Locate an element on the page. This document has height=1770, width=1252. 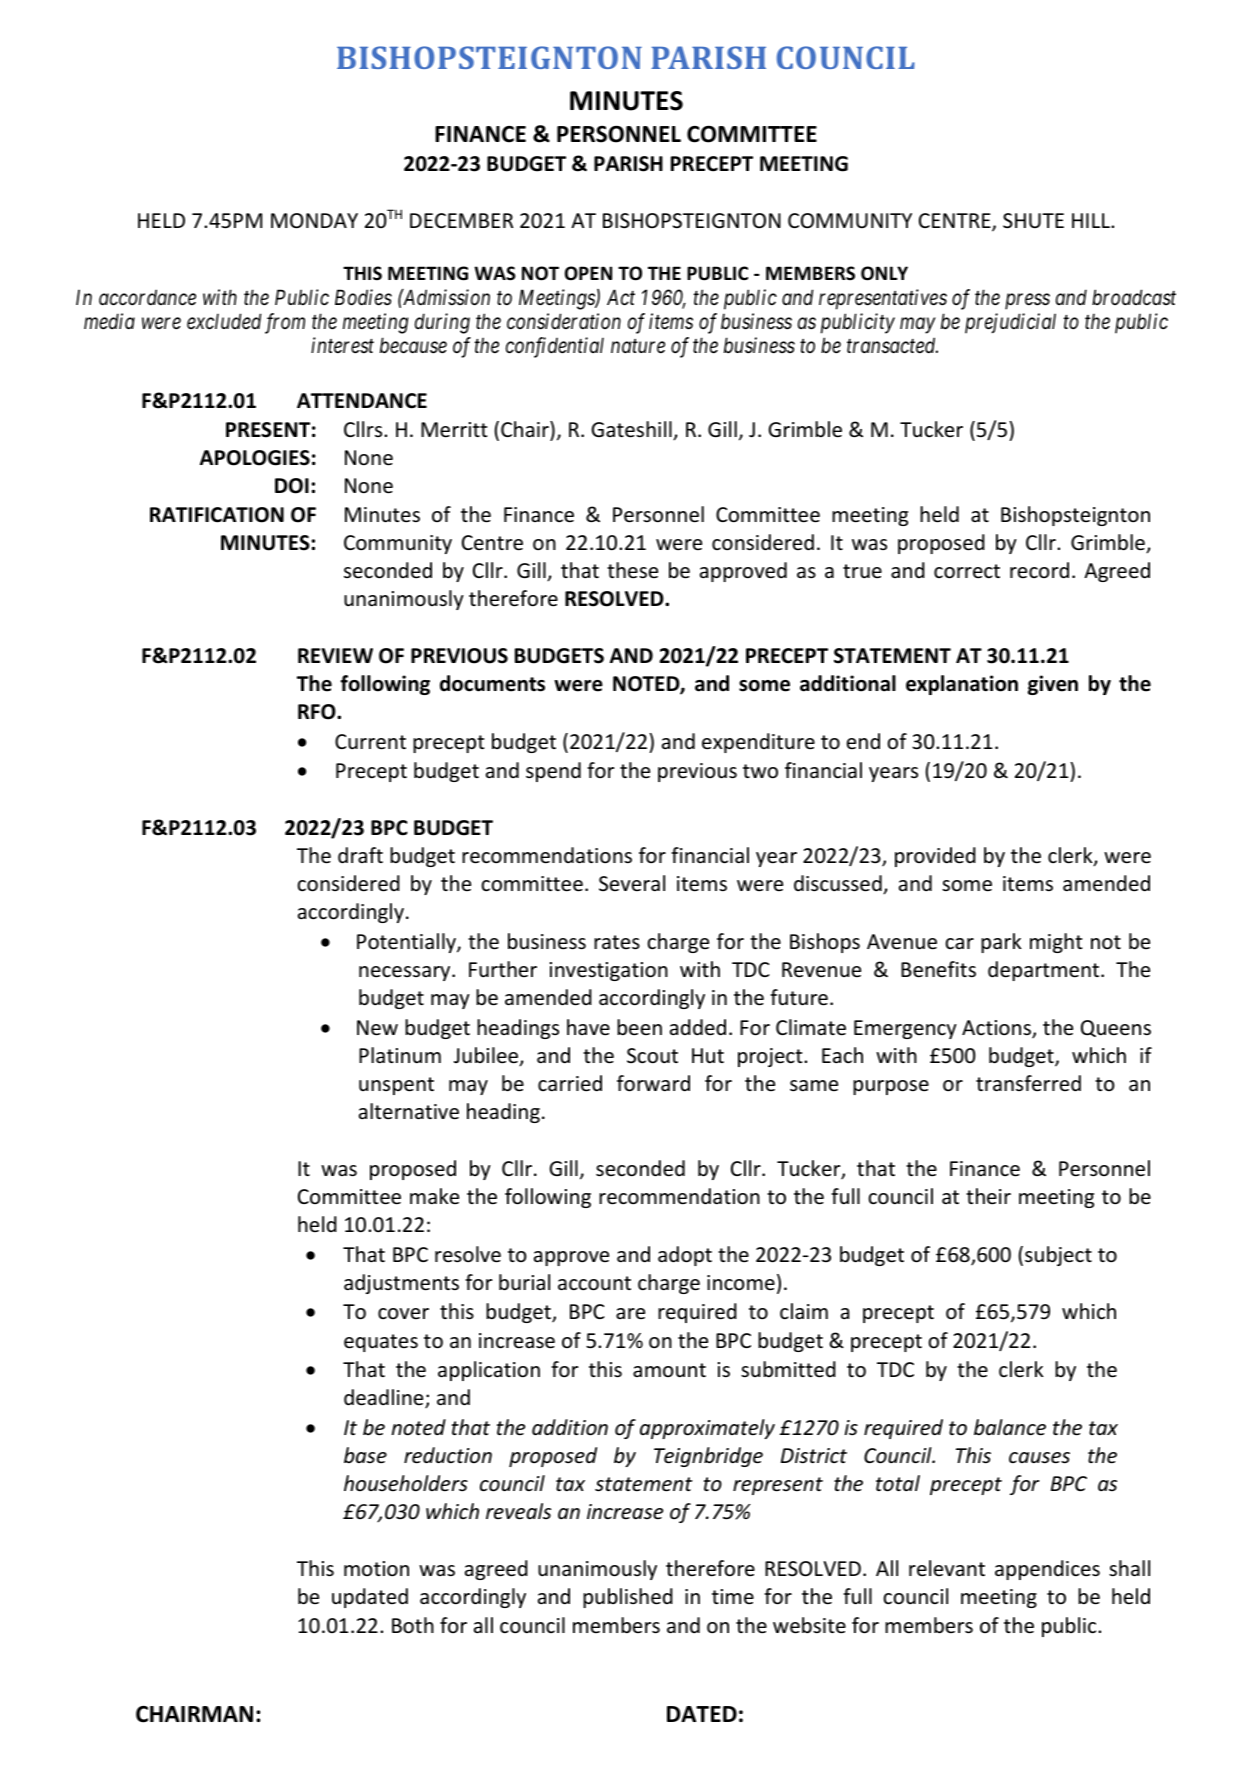
spend is located at coordinates (553, 772).
